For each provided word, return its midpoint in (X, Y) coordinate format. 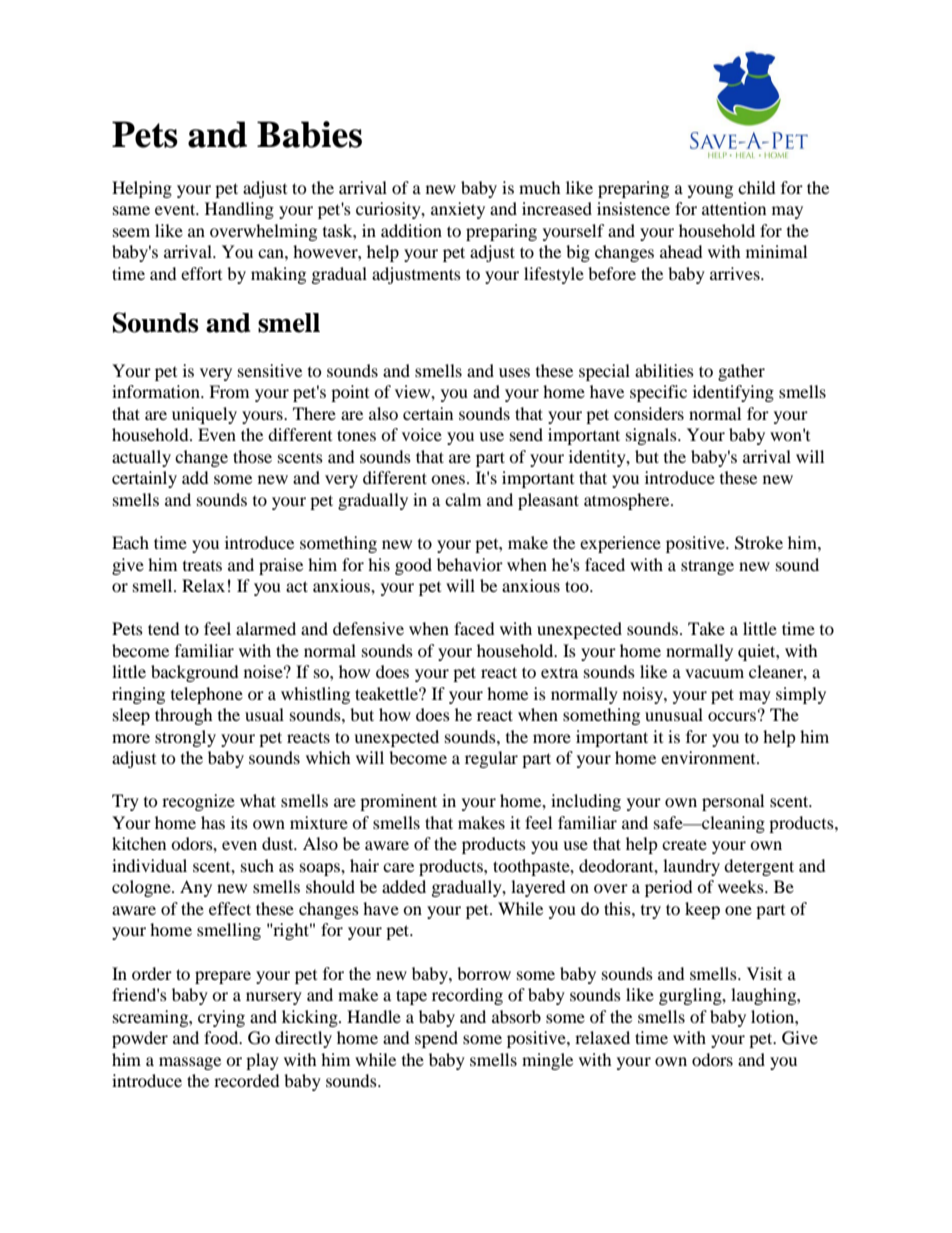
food (222, 1037)
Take (706, 628)
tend (164, 628)
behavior (470, 564)
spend (436, 1039)
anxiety (458, 210)
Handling (239, 210)
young (710, 191)
